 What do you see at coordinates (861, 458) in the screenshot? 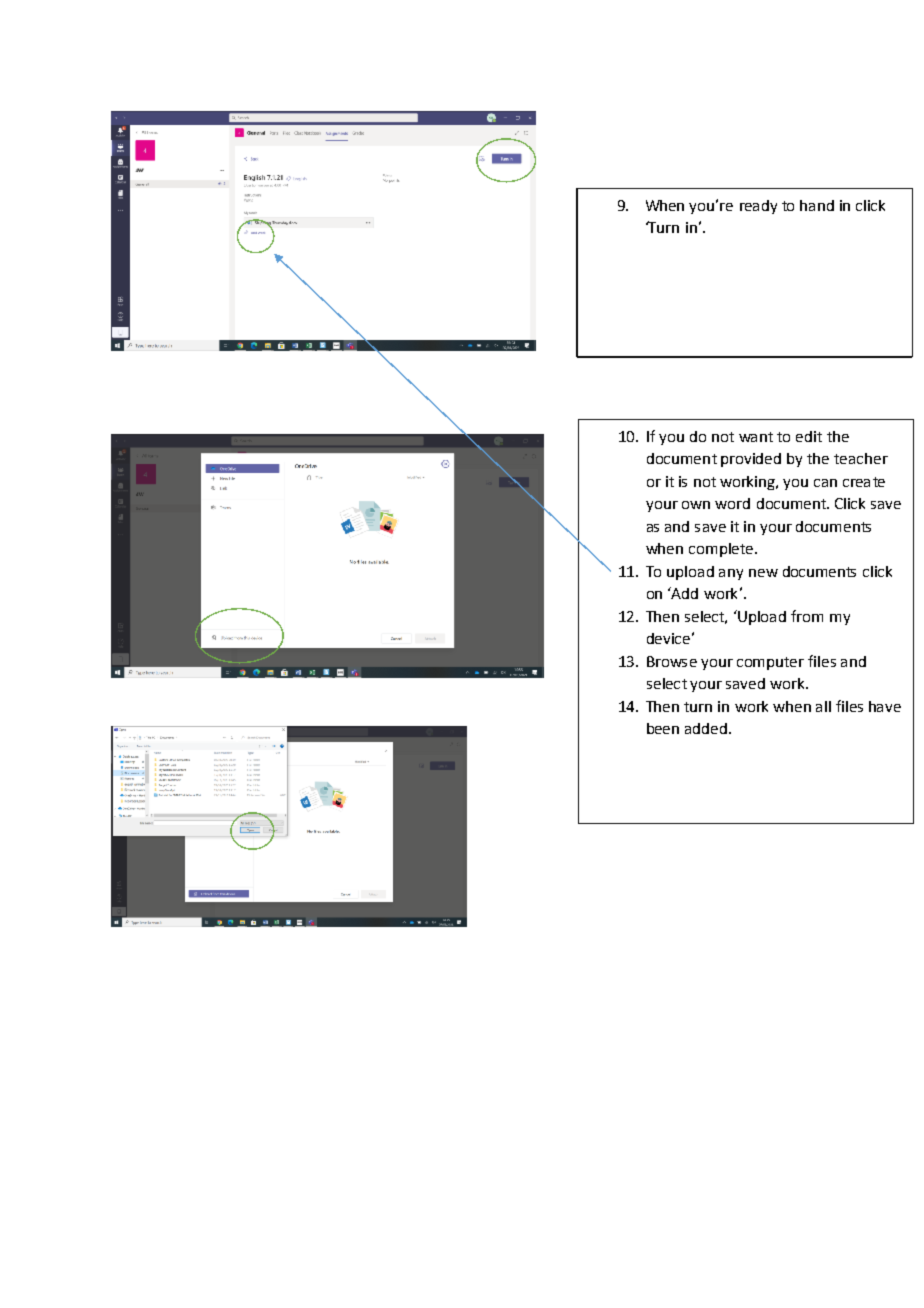
I see `teacher` at bounding box center [861, 458].
